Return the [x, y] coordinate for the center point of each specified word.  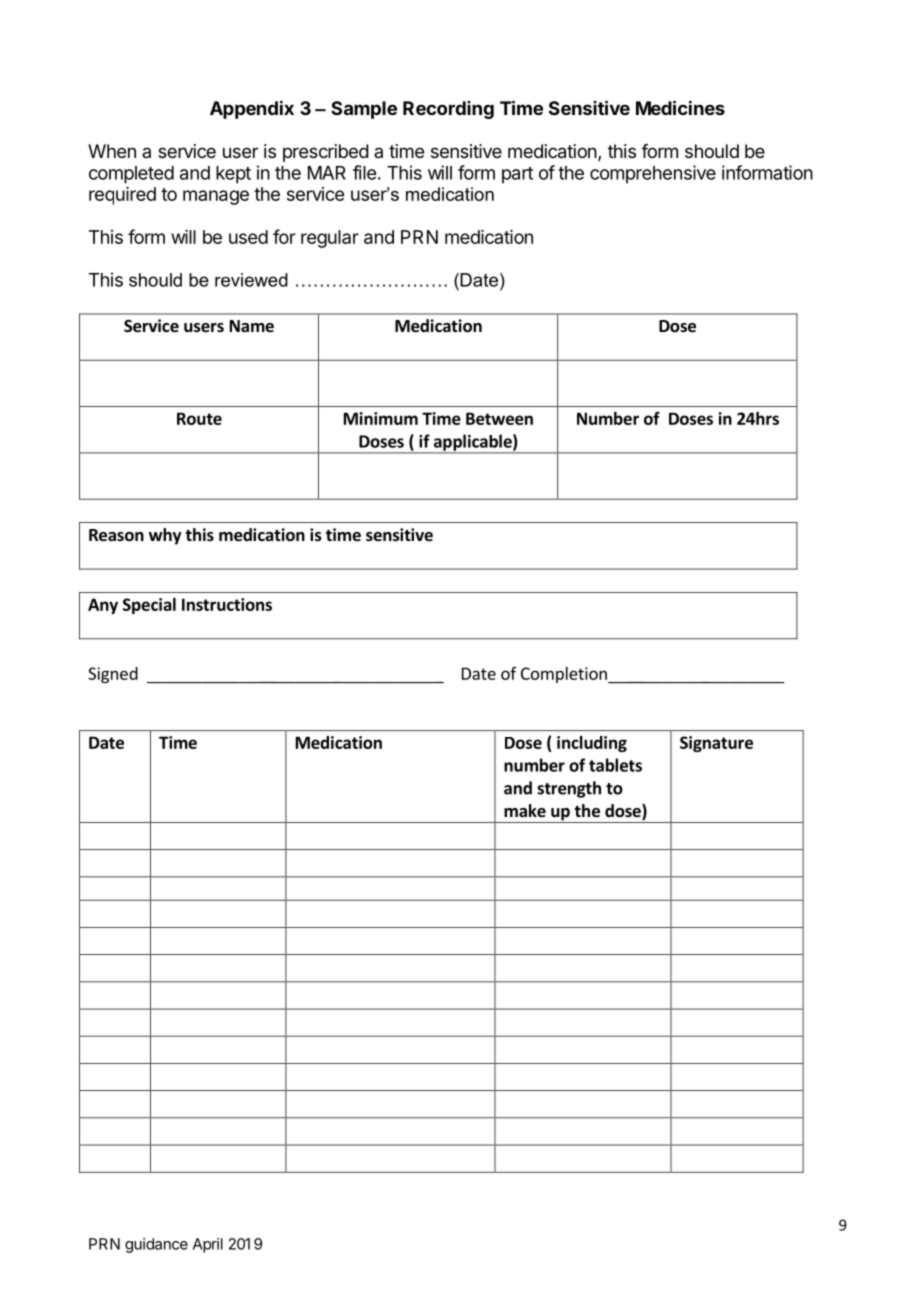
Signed [113, 675]
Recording [448, 110]
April [208, 1245]
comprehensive [653, 174]
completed [131, 175]
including [592, 744]
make [525, 811]
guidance [156, 1245]
